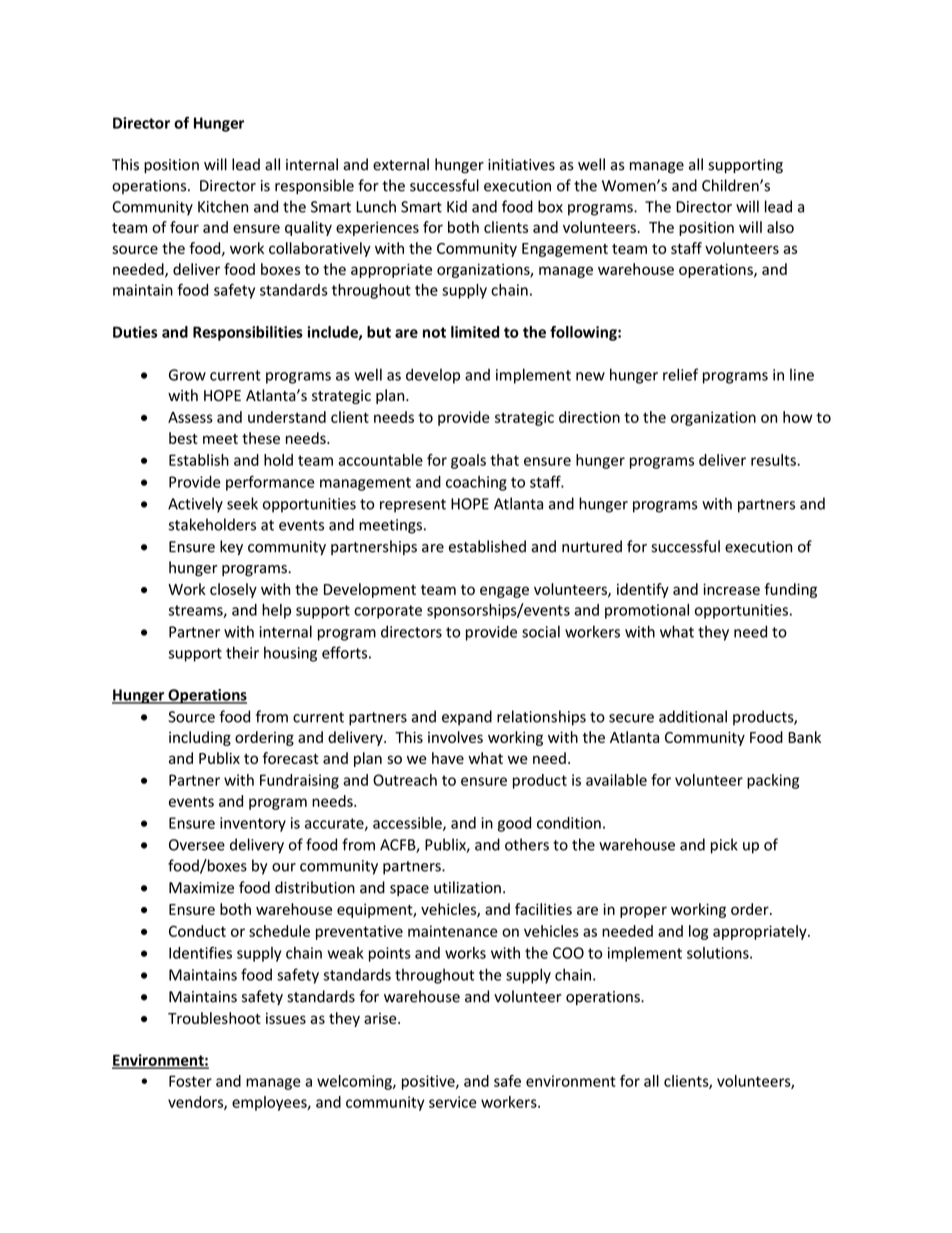 The width and height of the page is (952, 1233). I want to click on service, so click(453, 1102).
